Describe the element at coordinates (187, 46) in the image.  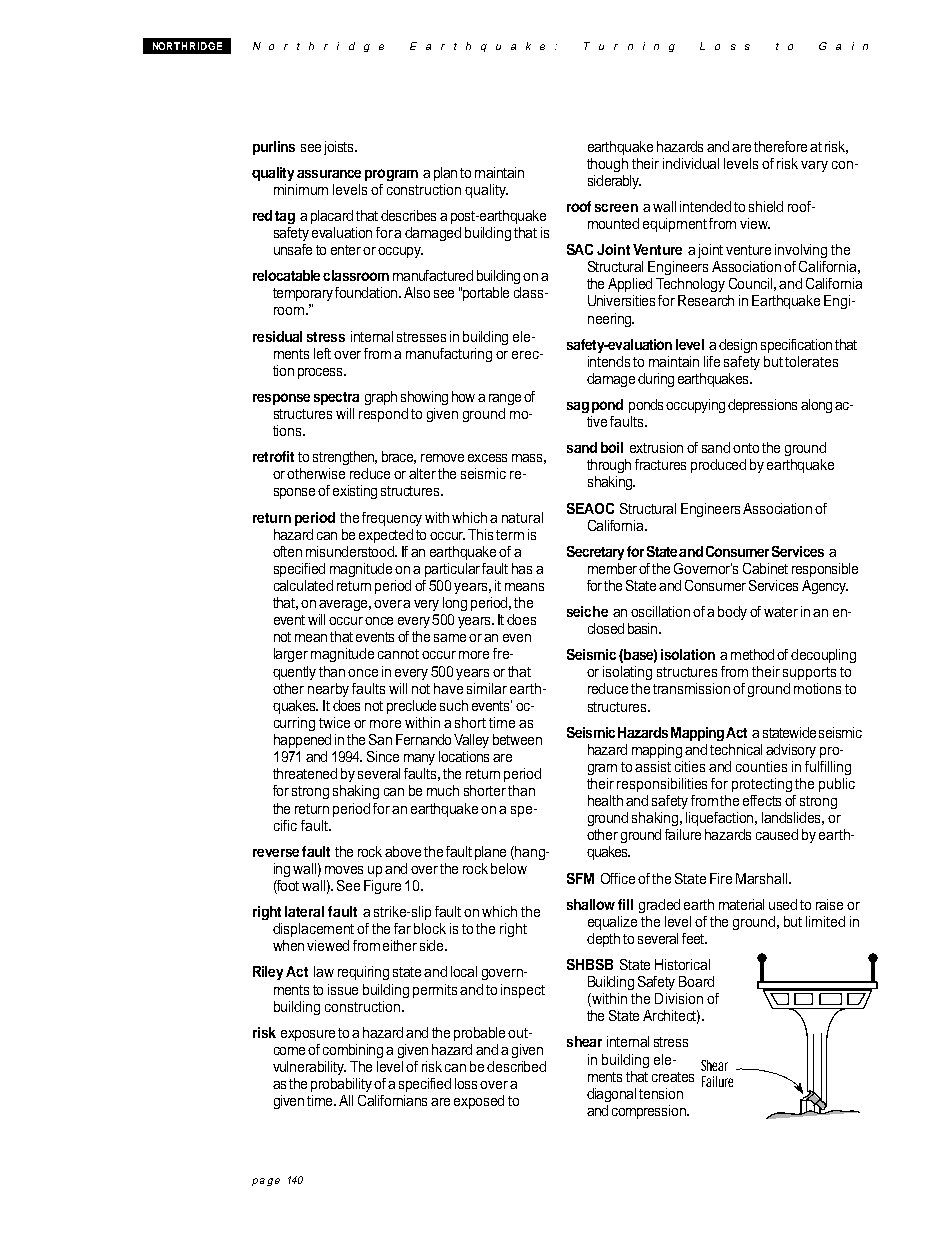
I see `NORTHRIDGE` at that location.
